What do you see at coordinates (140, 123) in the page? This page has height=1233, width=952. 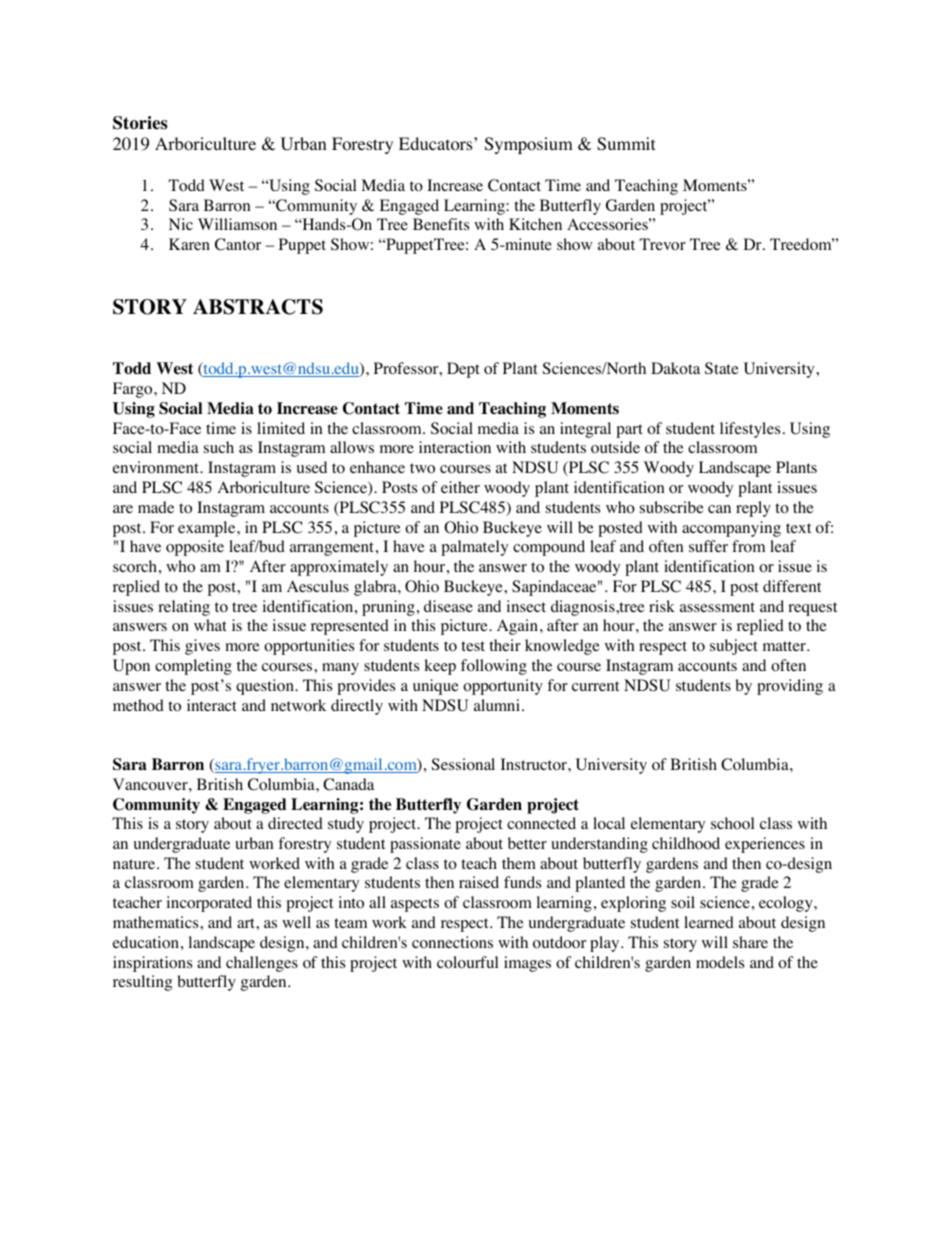 I see `Stories` at bounding box center [140, 123].
